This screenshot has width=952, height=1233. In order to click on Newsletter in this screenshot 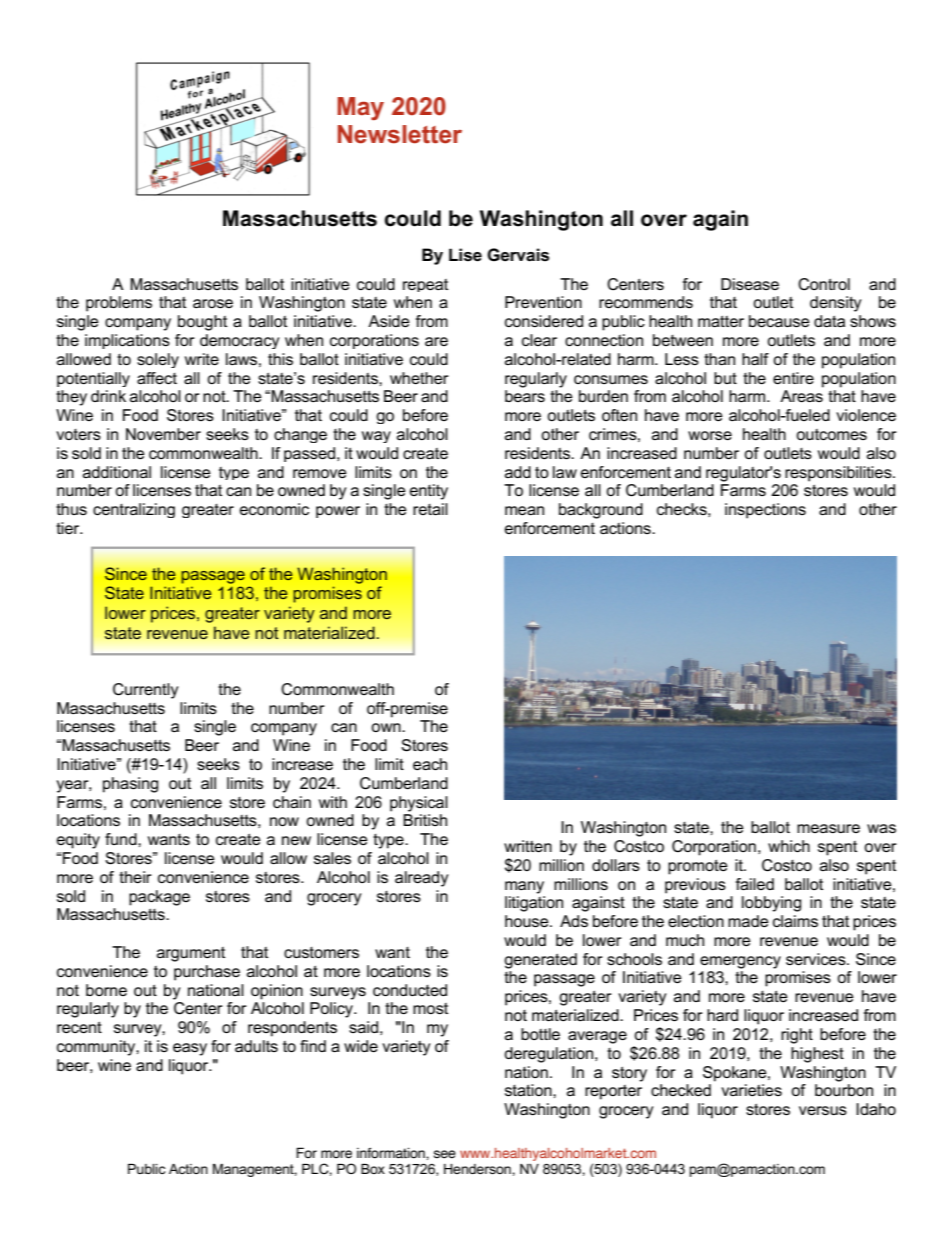, I will do `click(400, 134)`.
